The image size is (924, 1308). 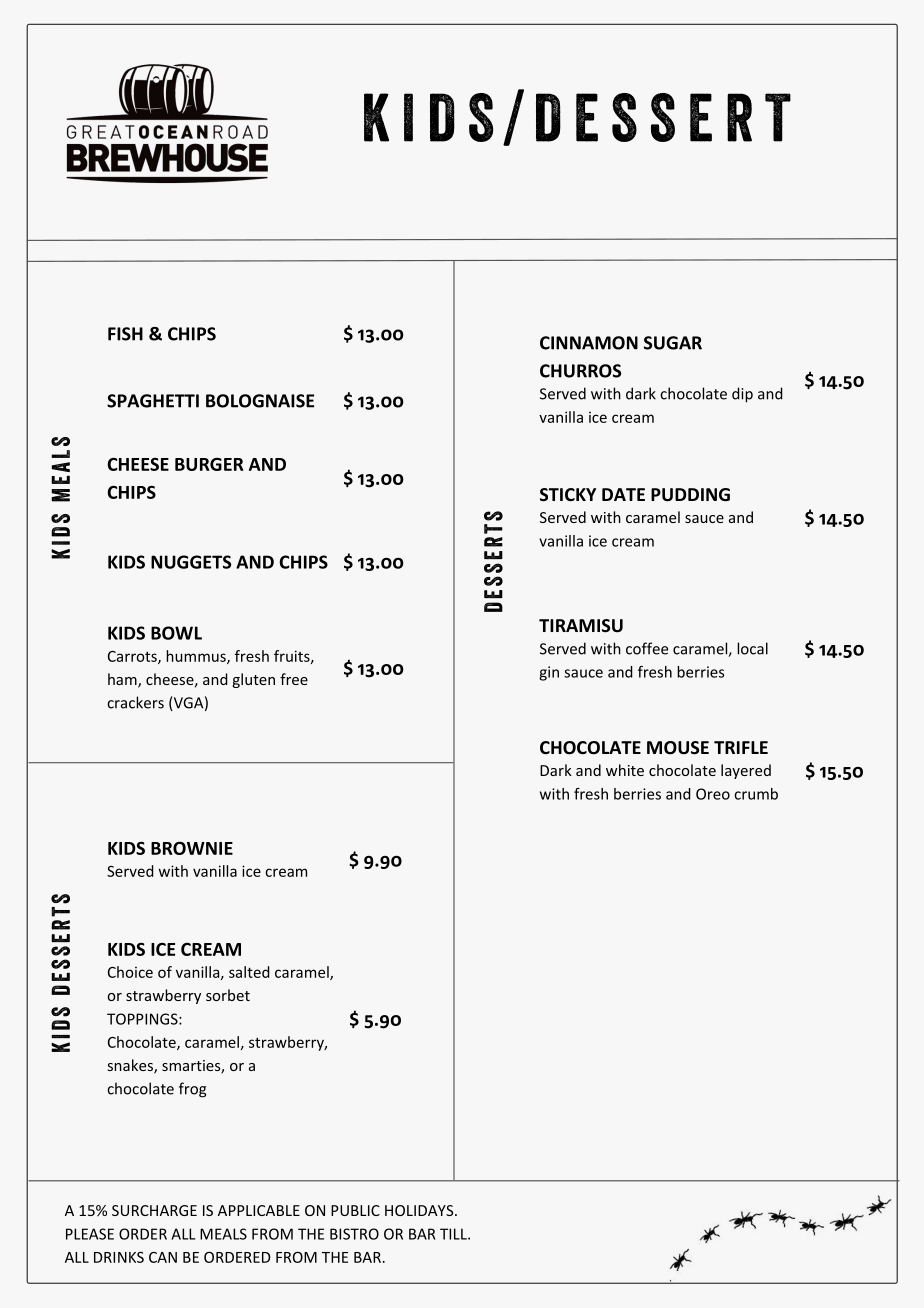 I want to click on SURCHARGE, so click(x=154, y=1210).
